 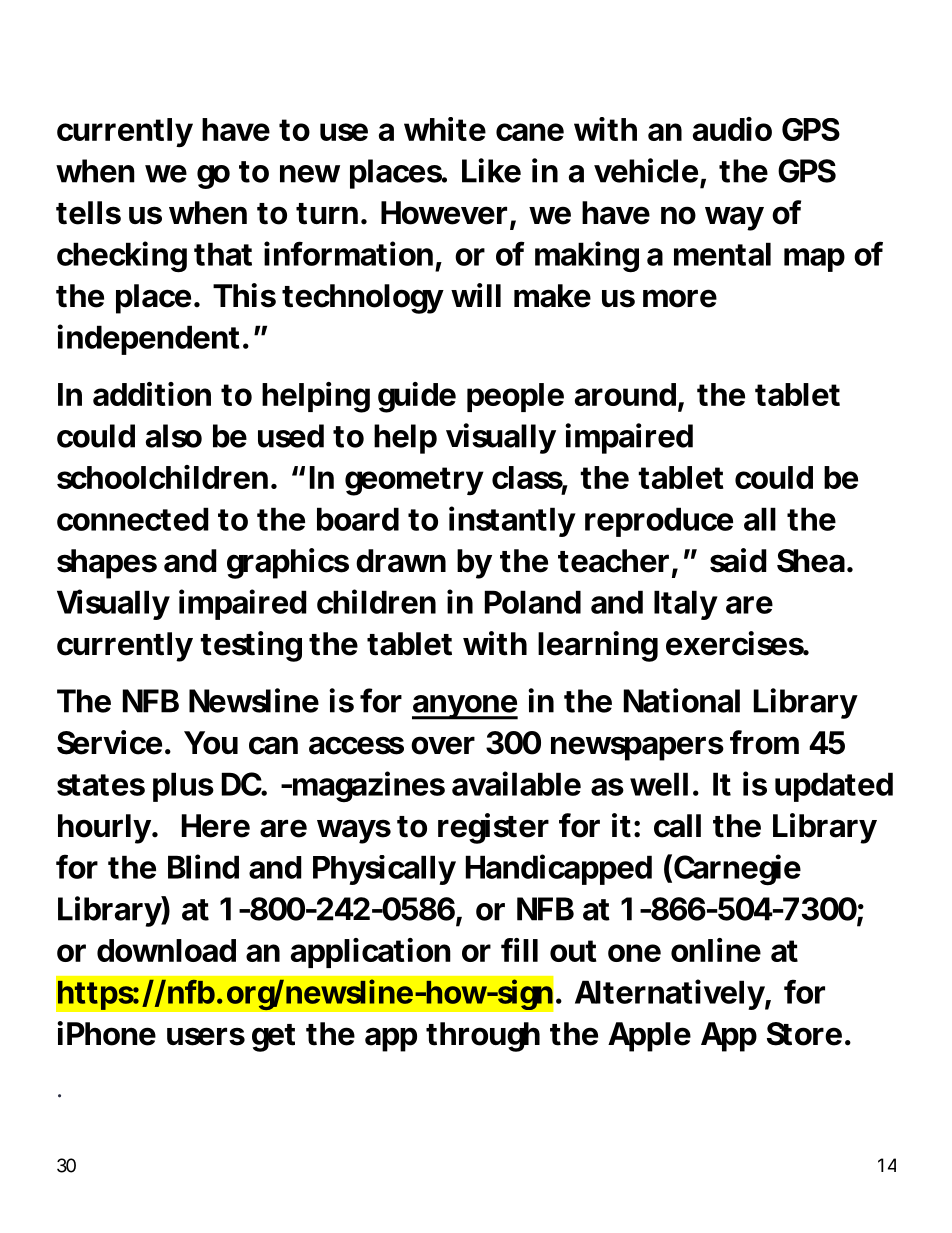 What do you see at coordinates (206, 1036) in the image?
I see `users` at bounding box center [206, 1036].
